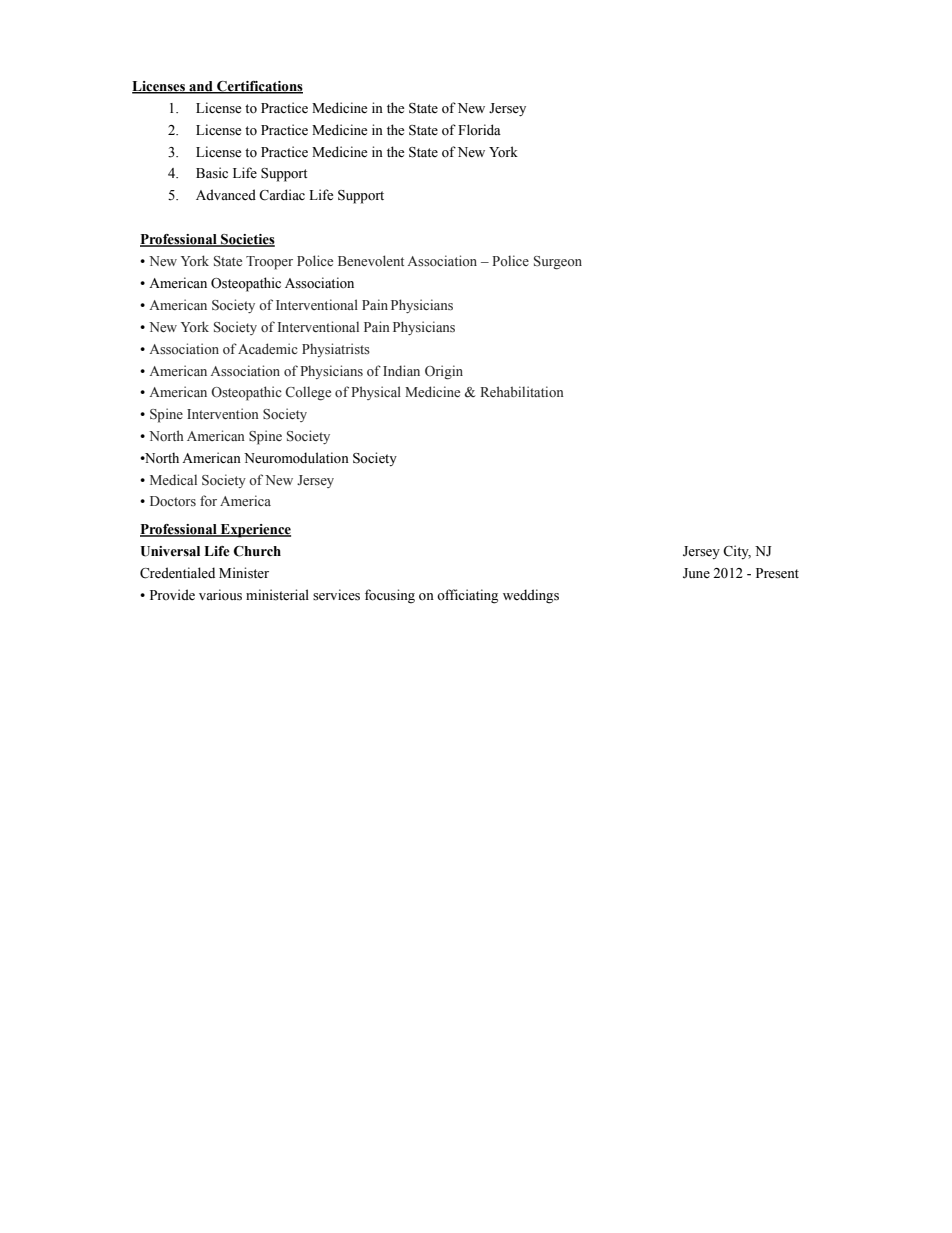  What do you see at coordinates (479, 129) in the screenshot?
I see `Florida` at bounding box center [479, 129].
